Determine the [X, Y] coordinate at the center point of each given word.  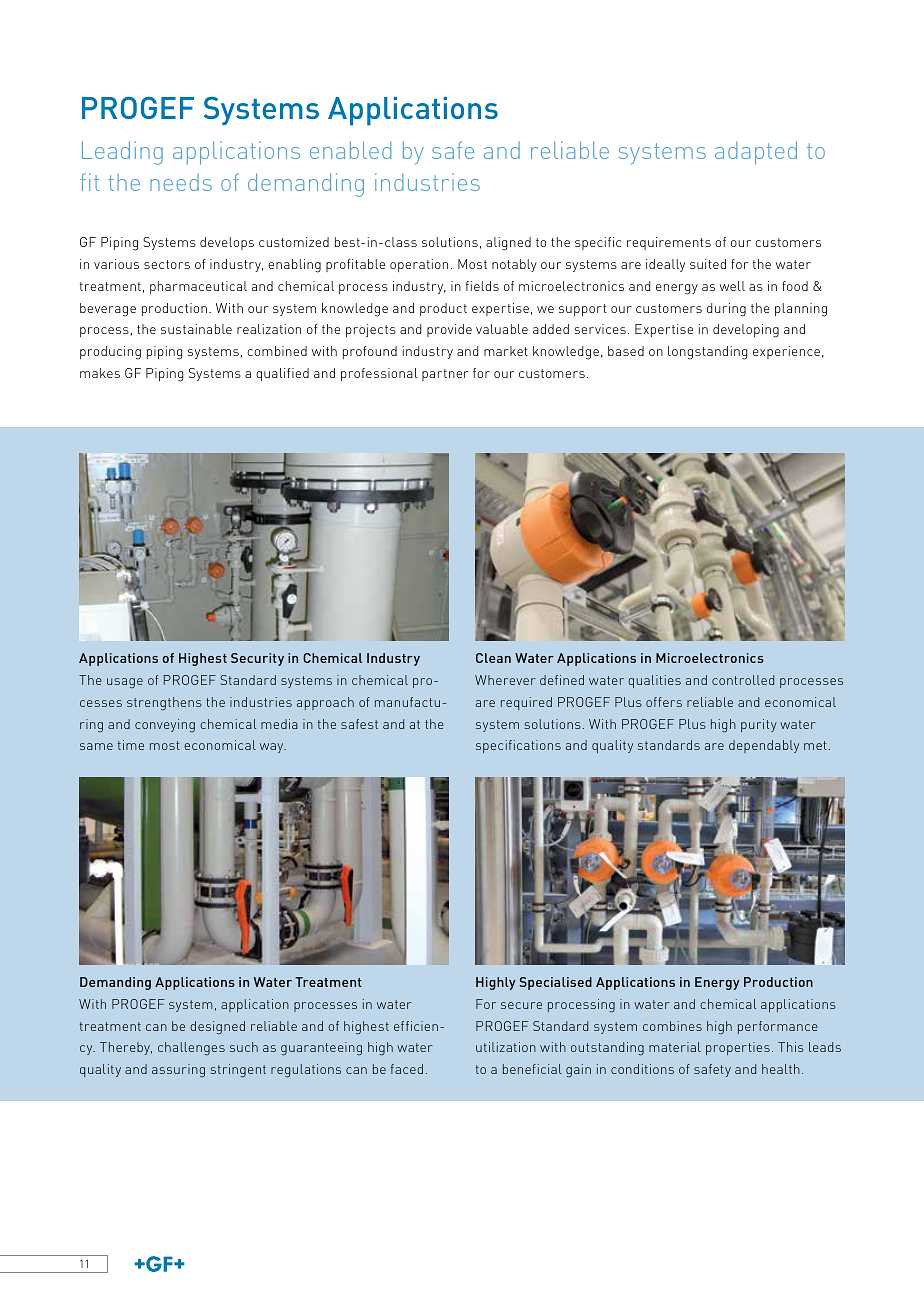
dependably [764, 746]
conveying [165, 726]
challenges [191, 1049]
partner [445, 375]
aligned [508, 244]
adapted [756, 153]
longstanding [707, 353]
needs [181, 182]
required [526, 703]
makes [100, 373]
